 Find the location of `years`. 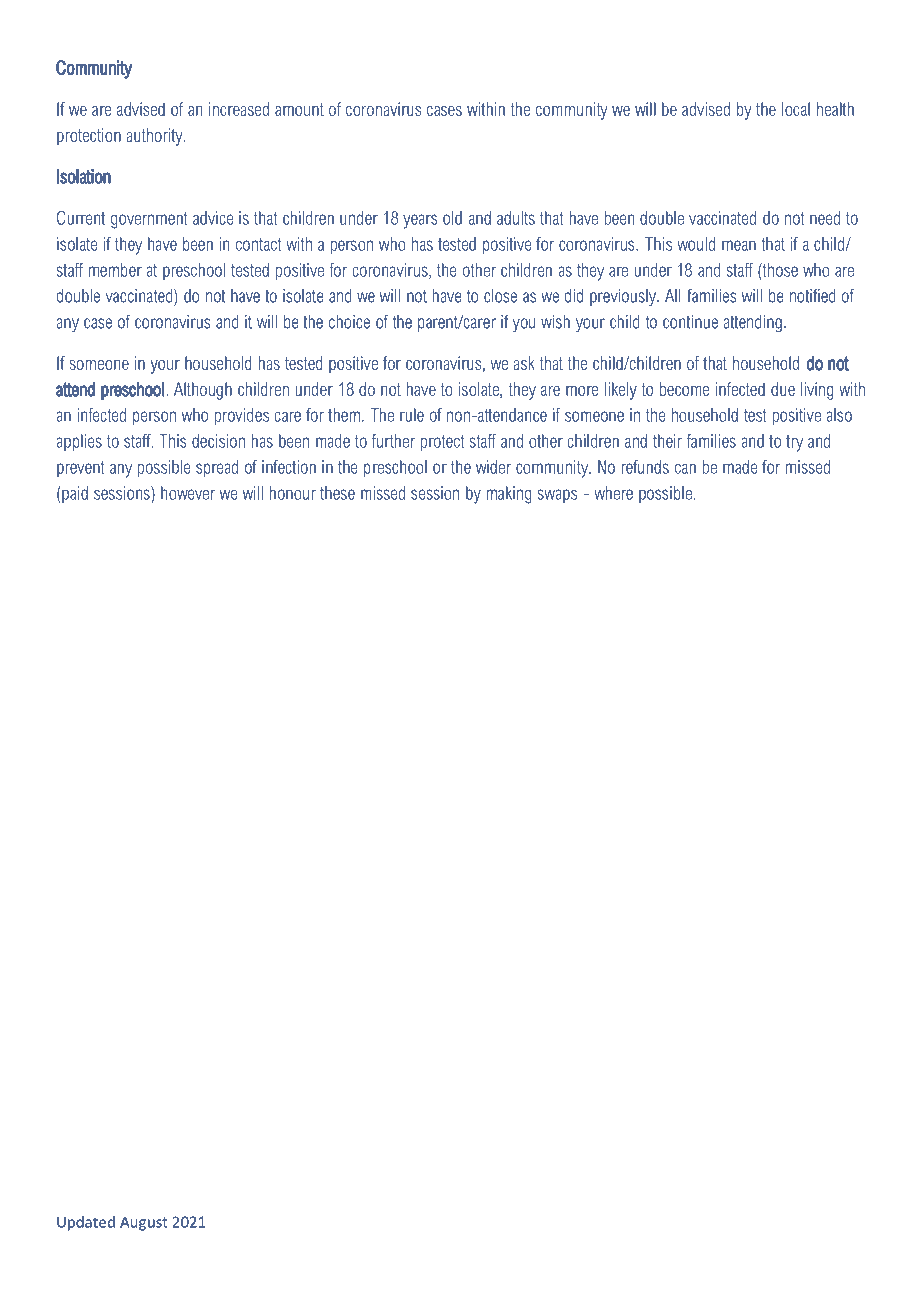

years is located at coordinates (420, 221).
